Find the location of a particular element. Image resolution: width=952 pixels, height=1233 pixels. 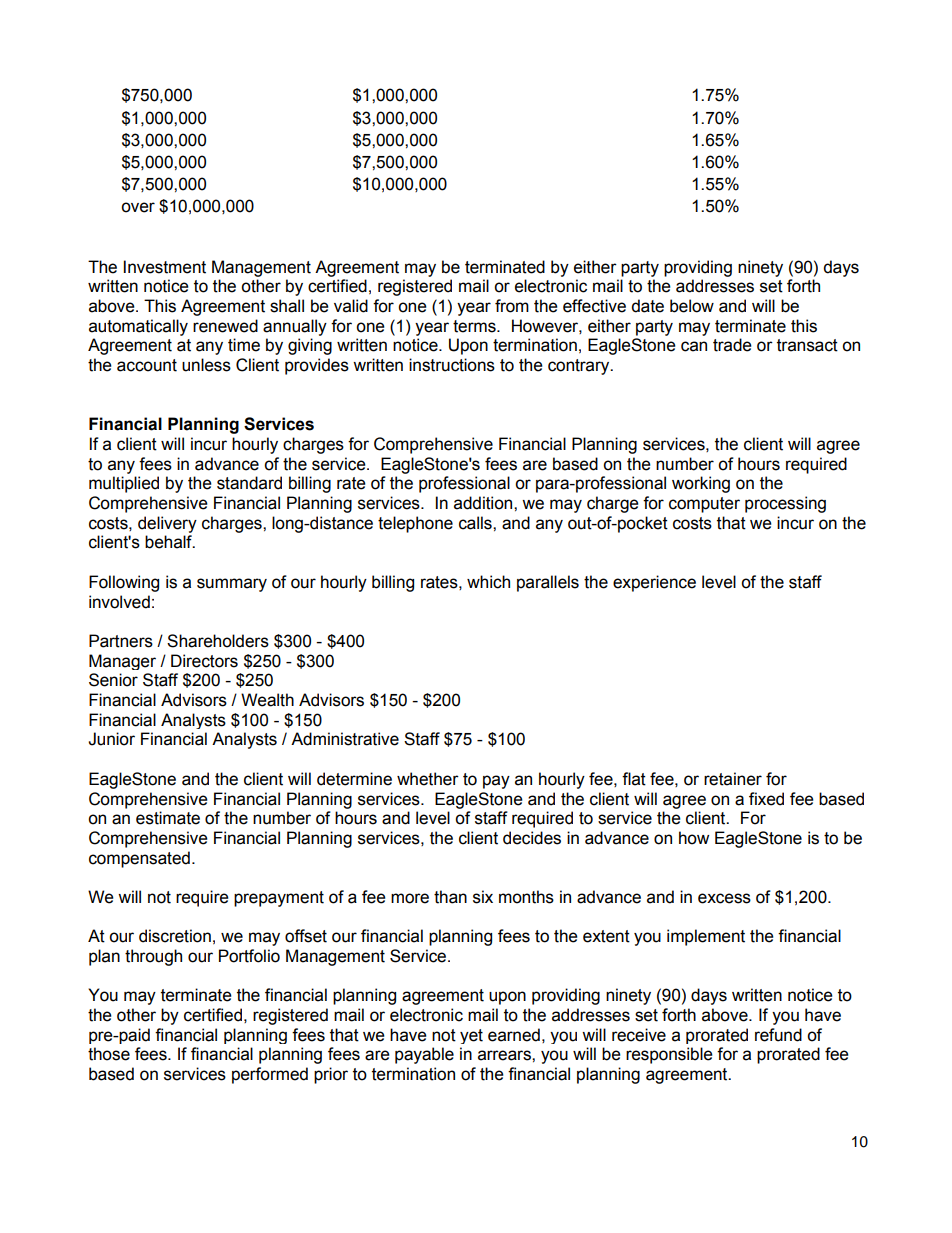

below is located at coordinates (692, 306).
